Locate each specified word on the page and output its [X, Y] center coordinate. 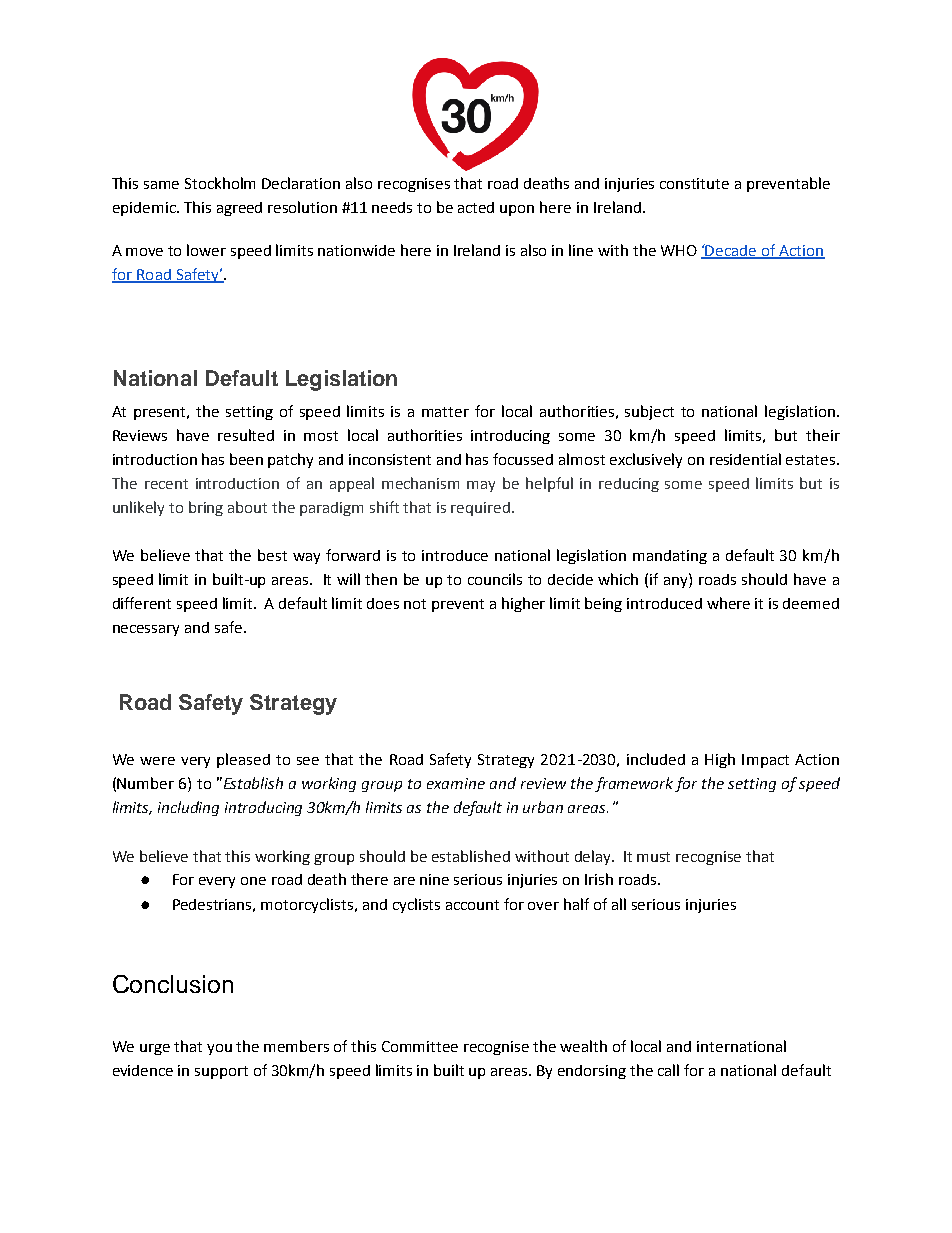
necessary [146, 630]
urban [543, 807]
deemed [811, 603]
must [653, 857]
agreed [239, 209]
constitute [694, 183]
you [219, 1049]
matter [445, 412]
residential [745, 459]
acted [476, 207]
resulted [246, 435]
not [415, 604]
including [188, 808]
